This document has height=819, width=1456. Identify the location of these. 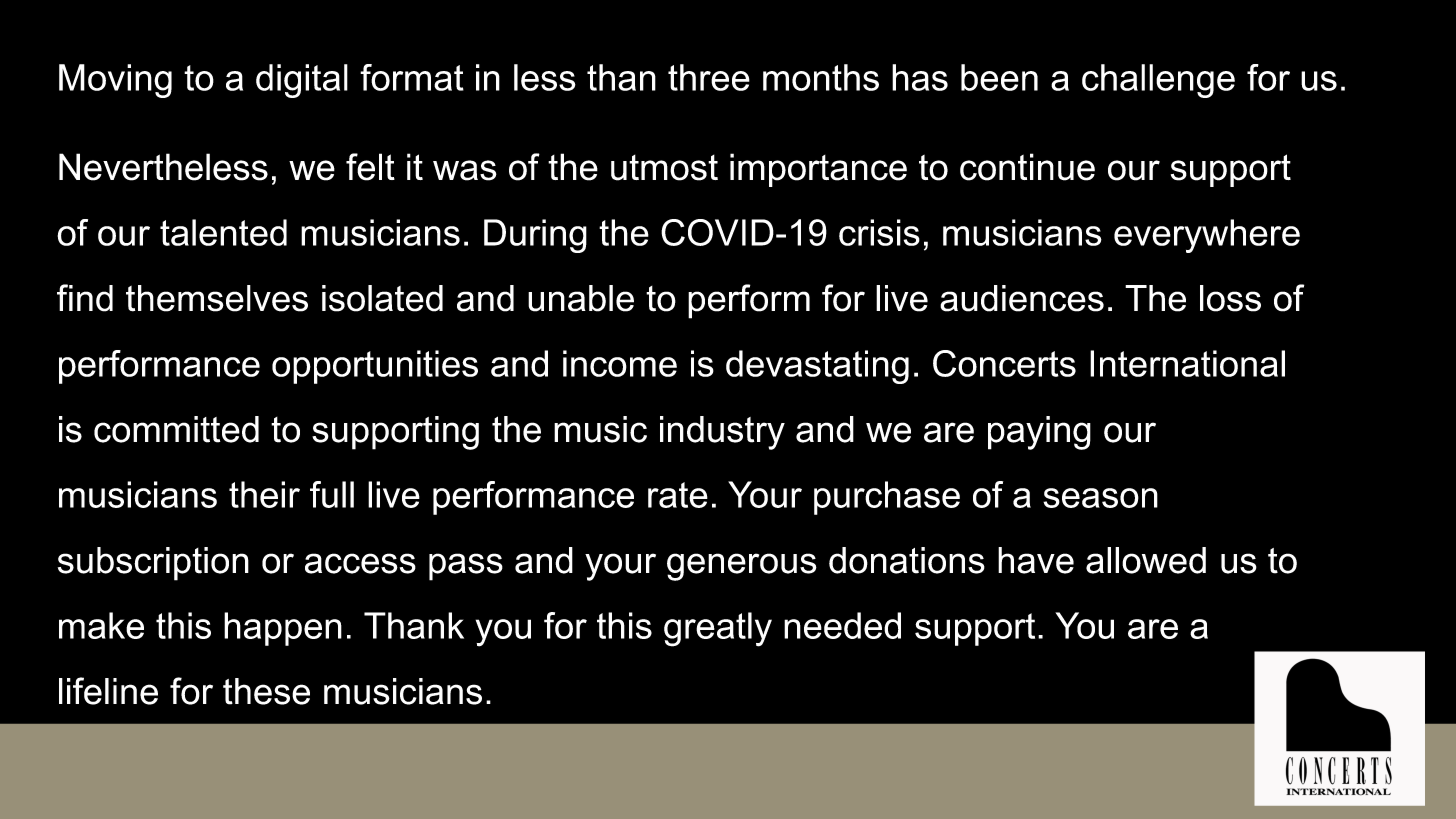
(266, 691).
